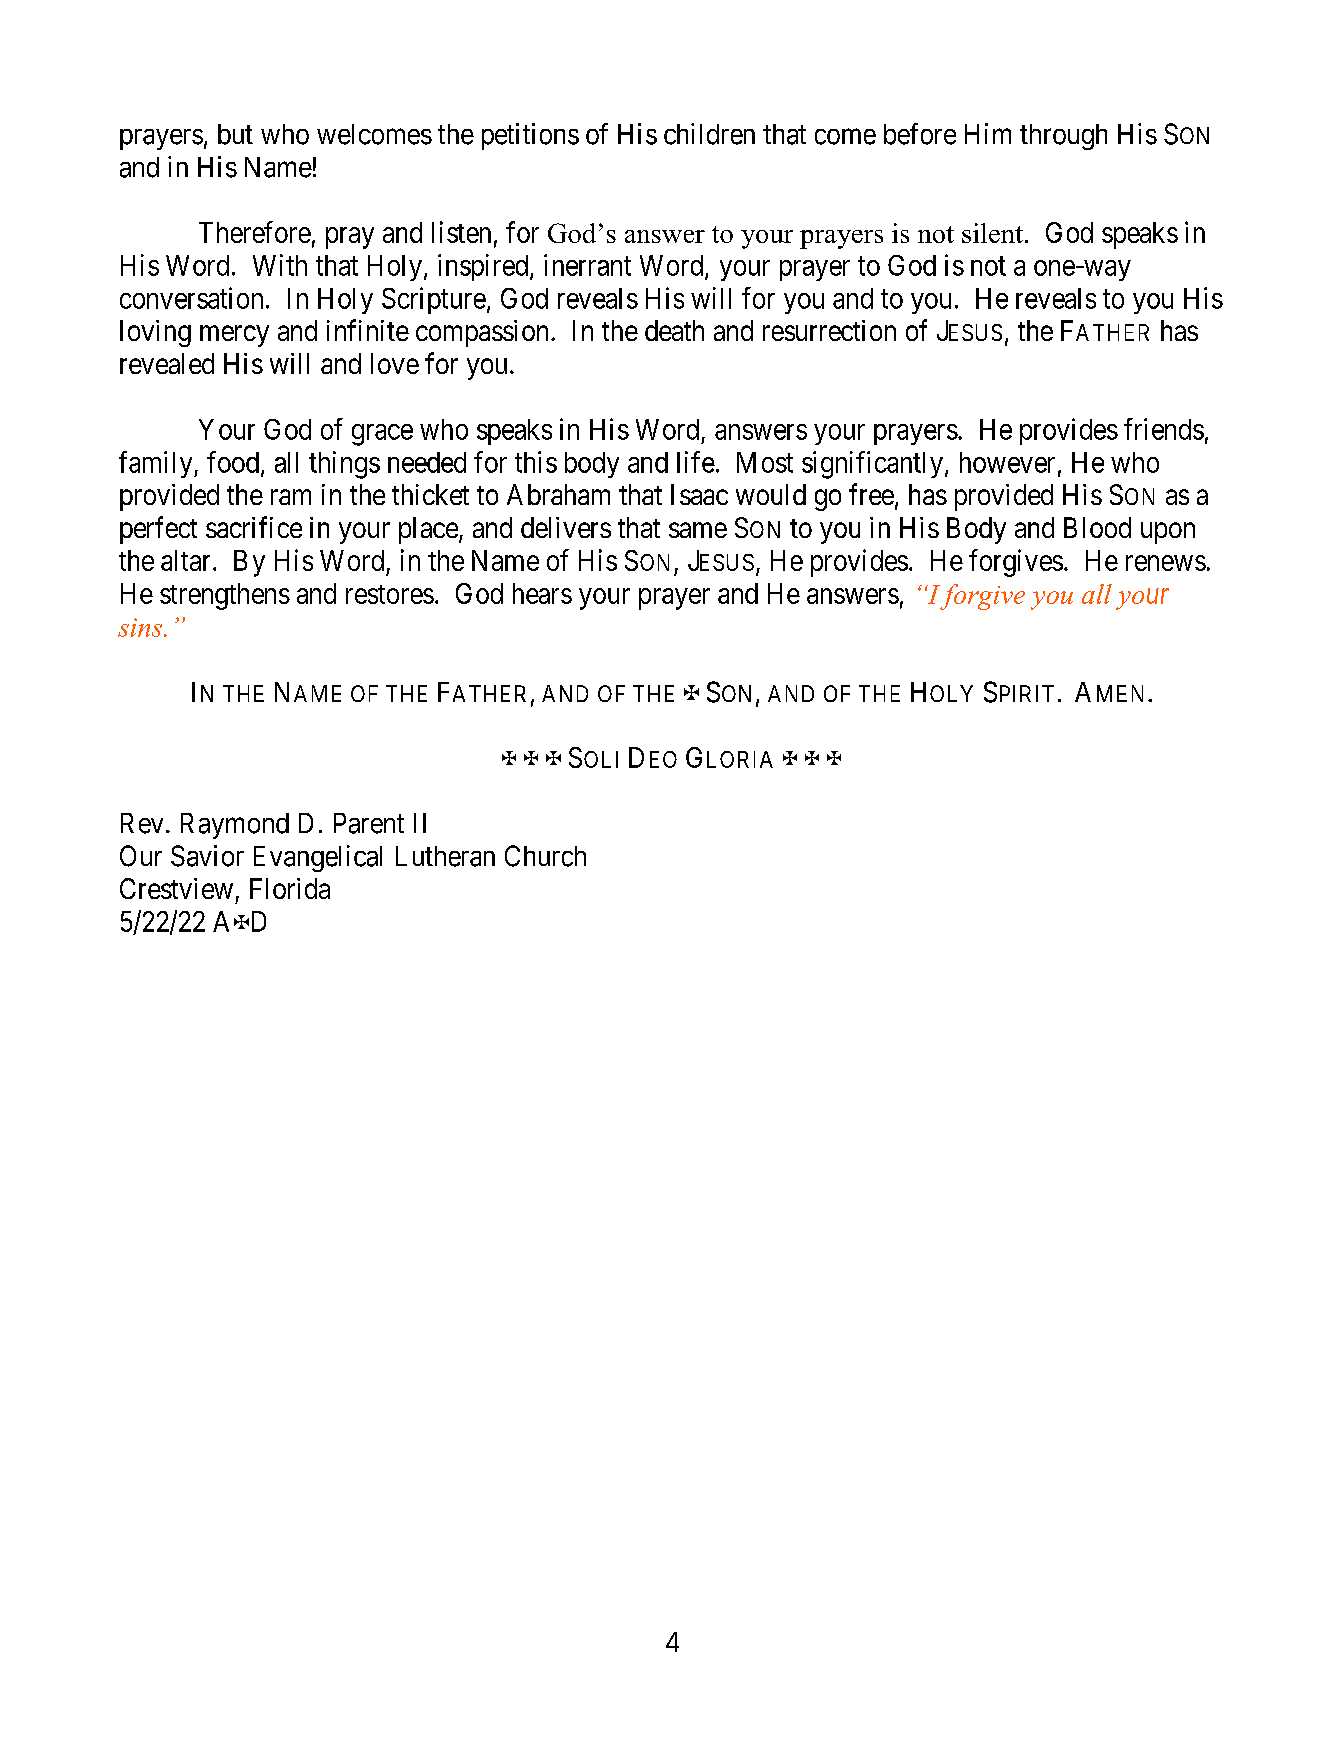 The image size is (1343, 1738). What do you see at coordinates (191, 298) in the document?
I see `conversation` at bounding box center [191, 298].
